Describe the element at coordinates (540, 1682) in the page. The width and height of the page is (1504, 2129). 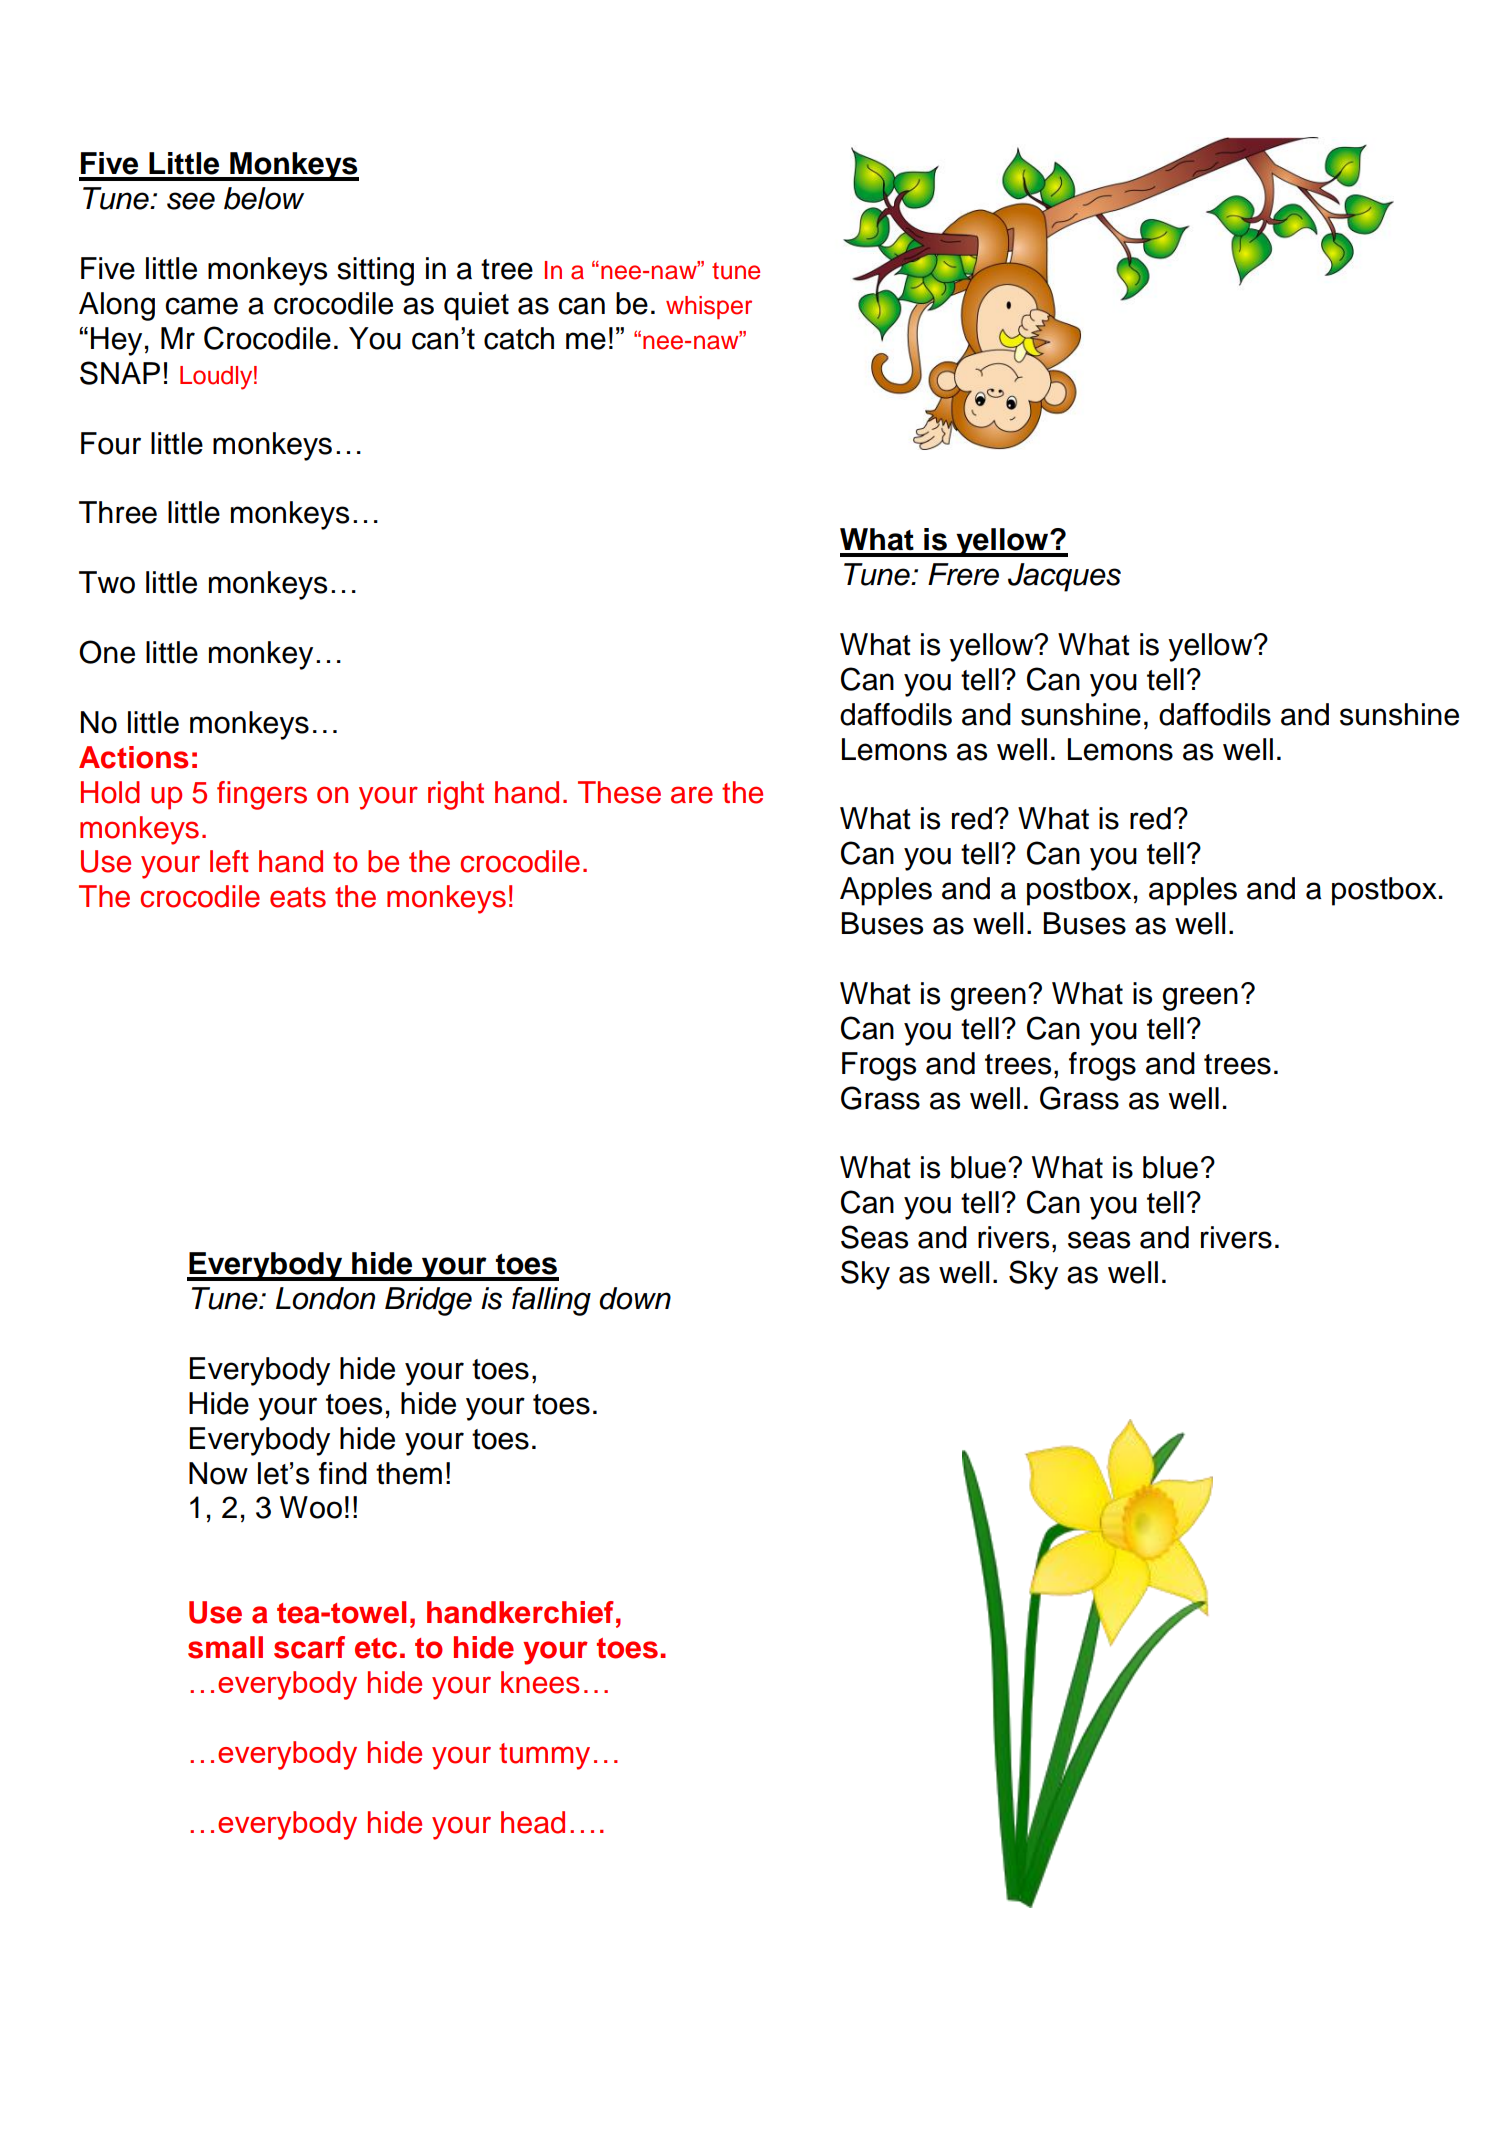
I see `knees` at that location.
